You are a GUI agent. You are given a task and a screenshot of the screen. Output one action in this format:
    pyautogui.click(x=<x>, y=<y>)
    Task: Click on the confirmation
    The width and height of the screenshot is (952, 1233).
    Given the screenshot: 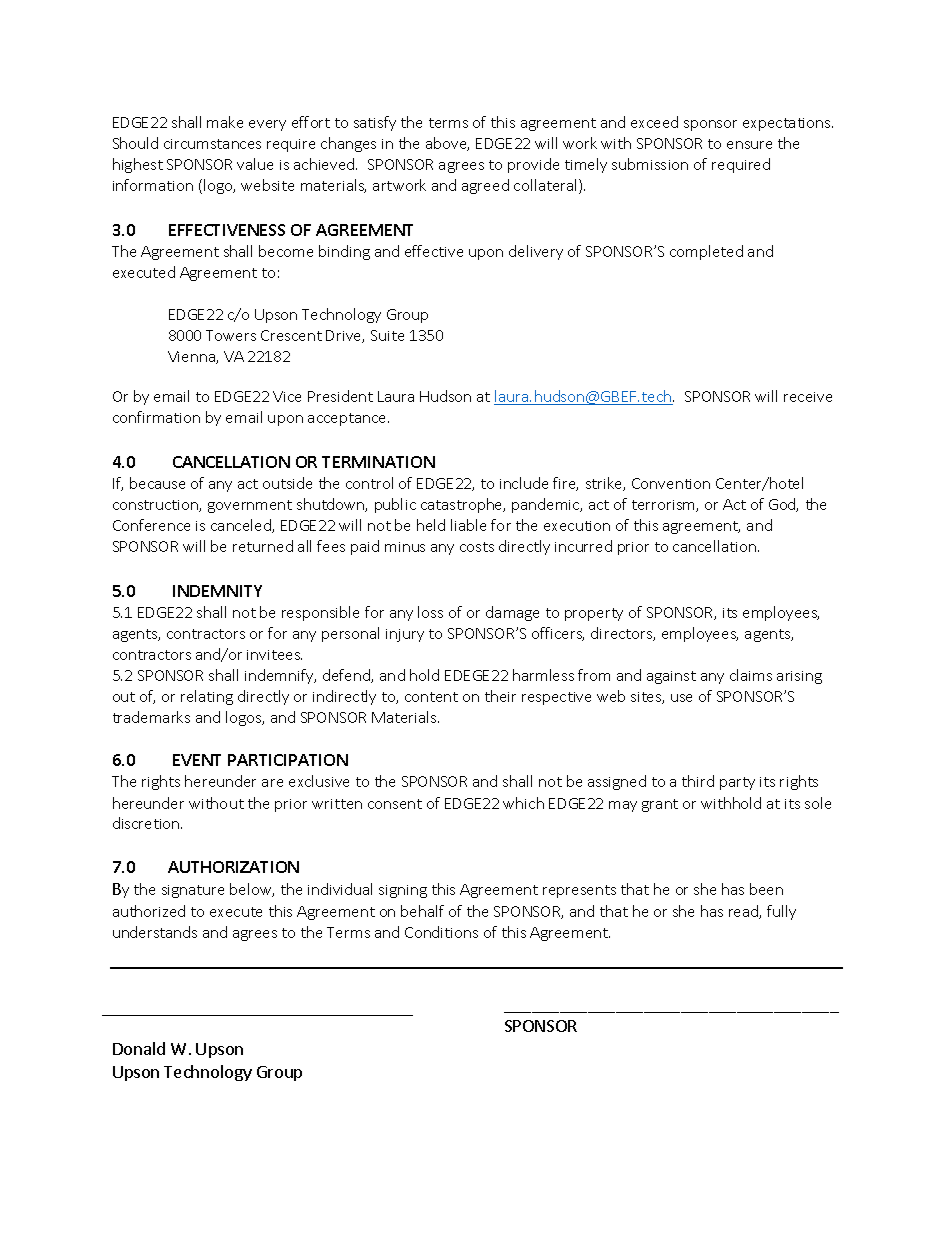 What is the action you would take?
    pyautogui.click(x=156, y=417)
